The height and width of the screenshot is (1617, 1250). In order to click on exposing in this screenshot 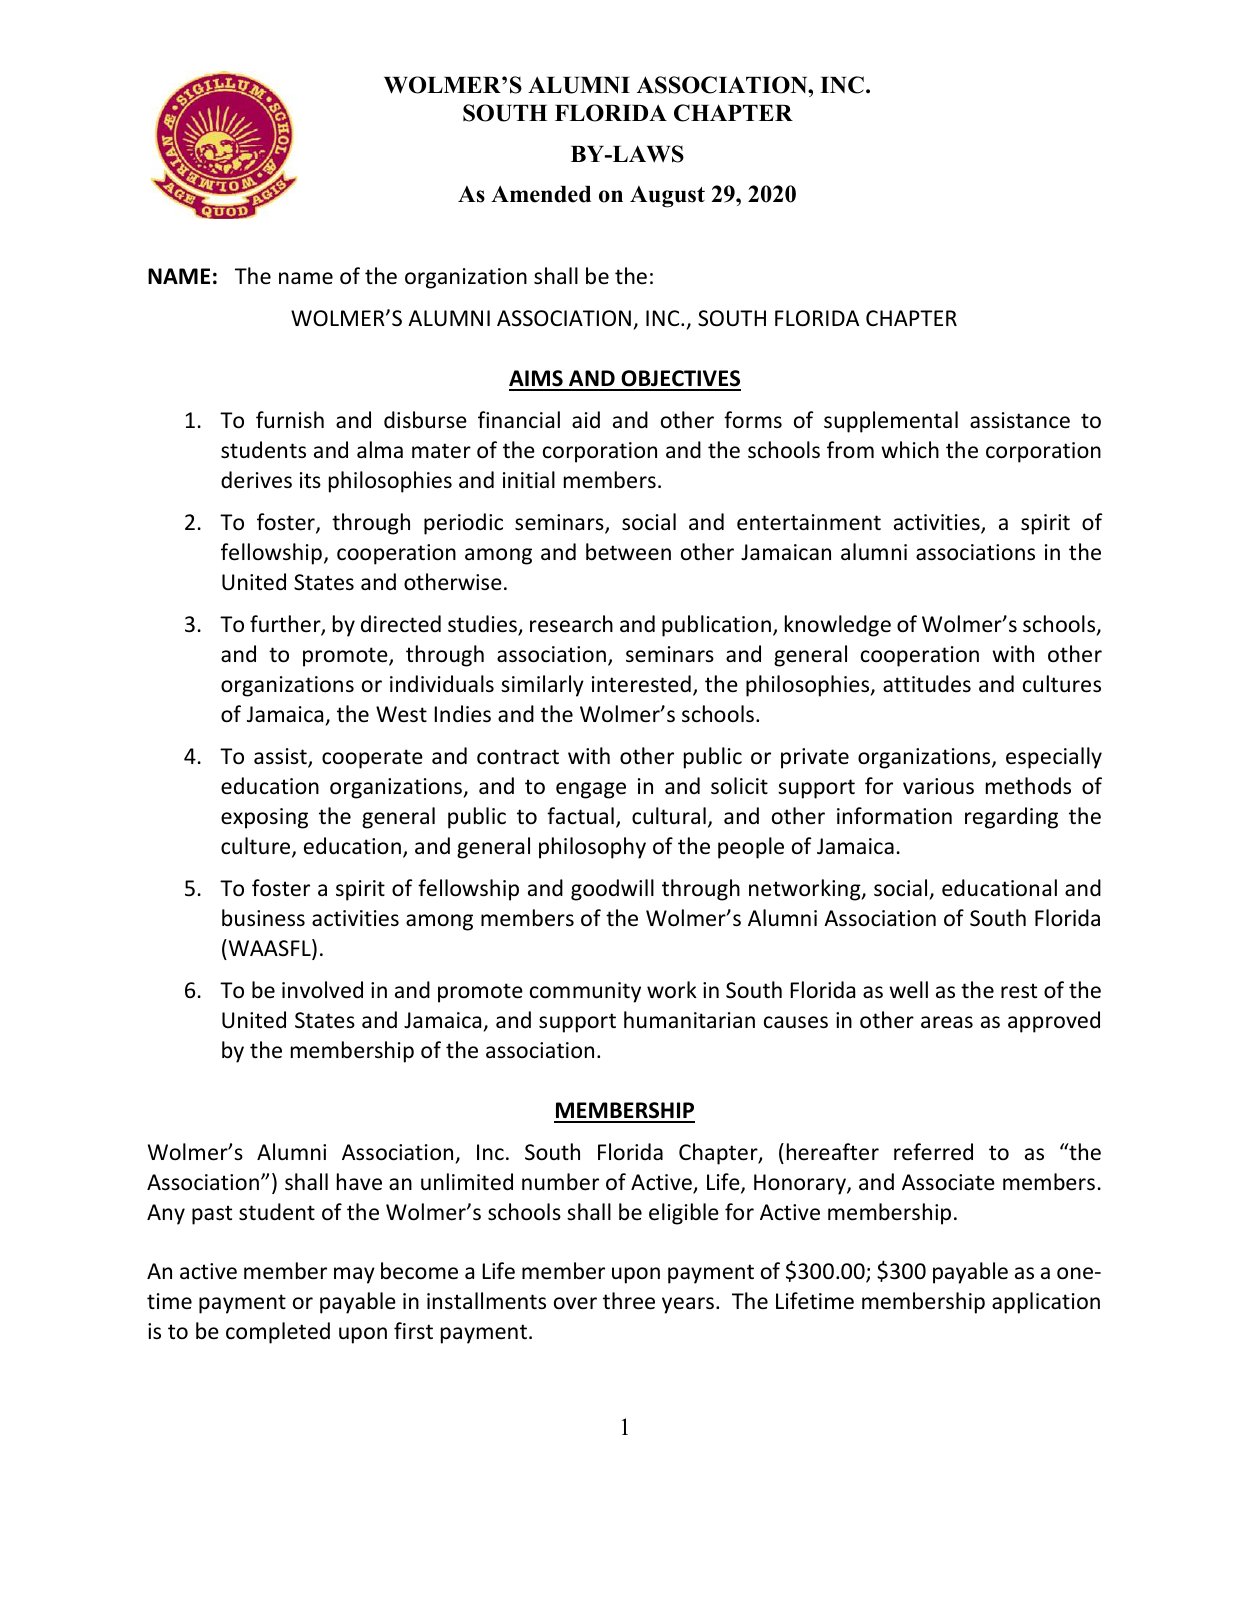, I will do `click(264, 818)`.
